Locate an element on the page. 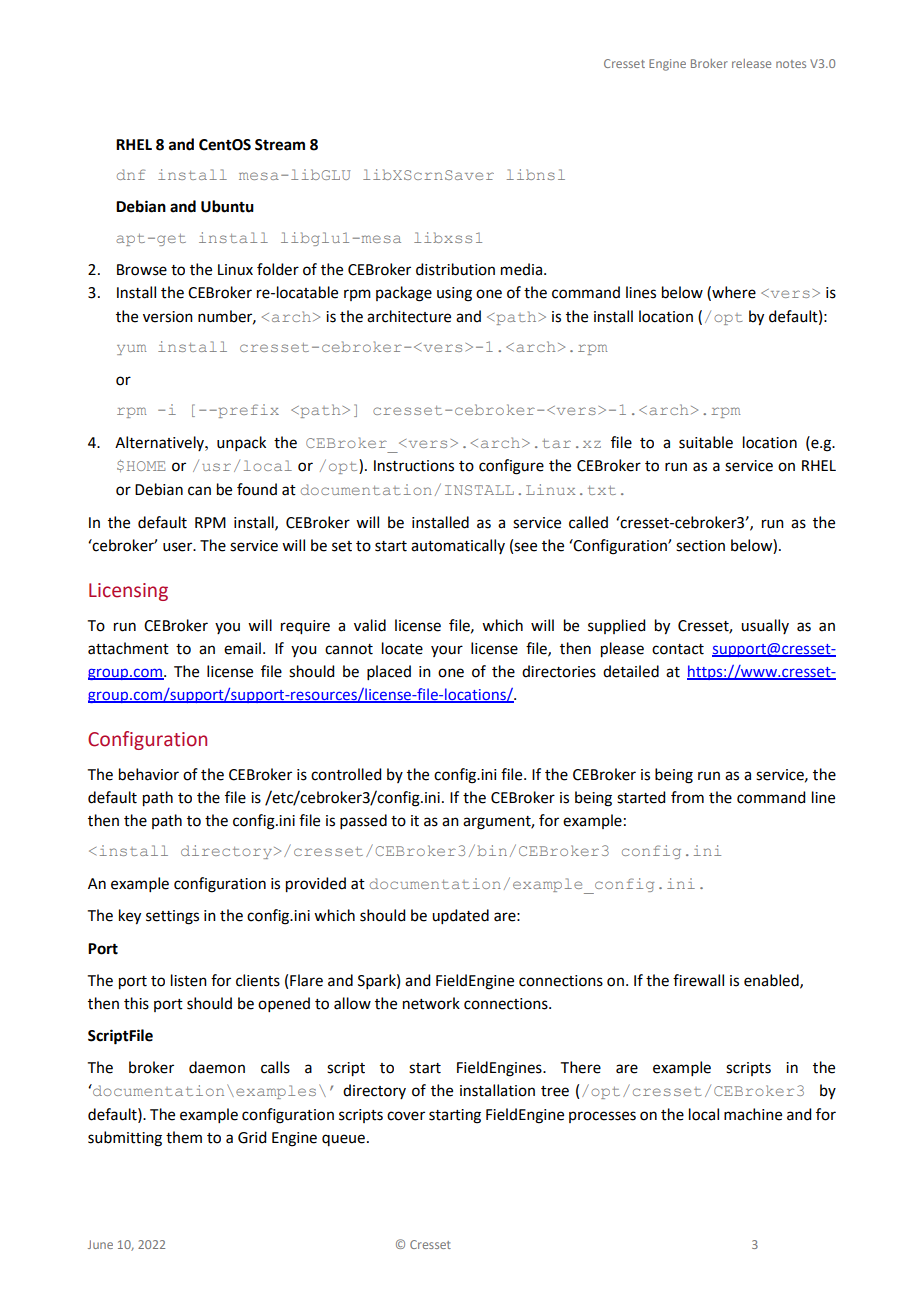 The height and width of the document is (1308, 924). machine is located at coordinates (753, 1114).
